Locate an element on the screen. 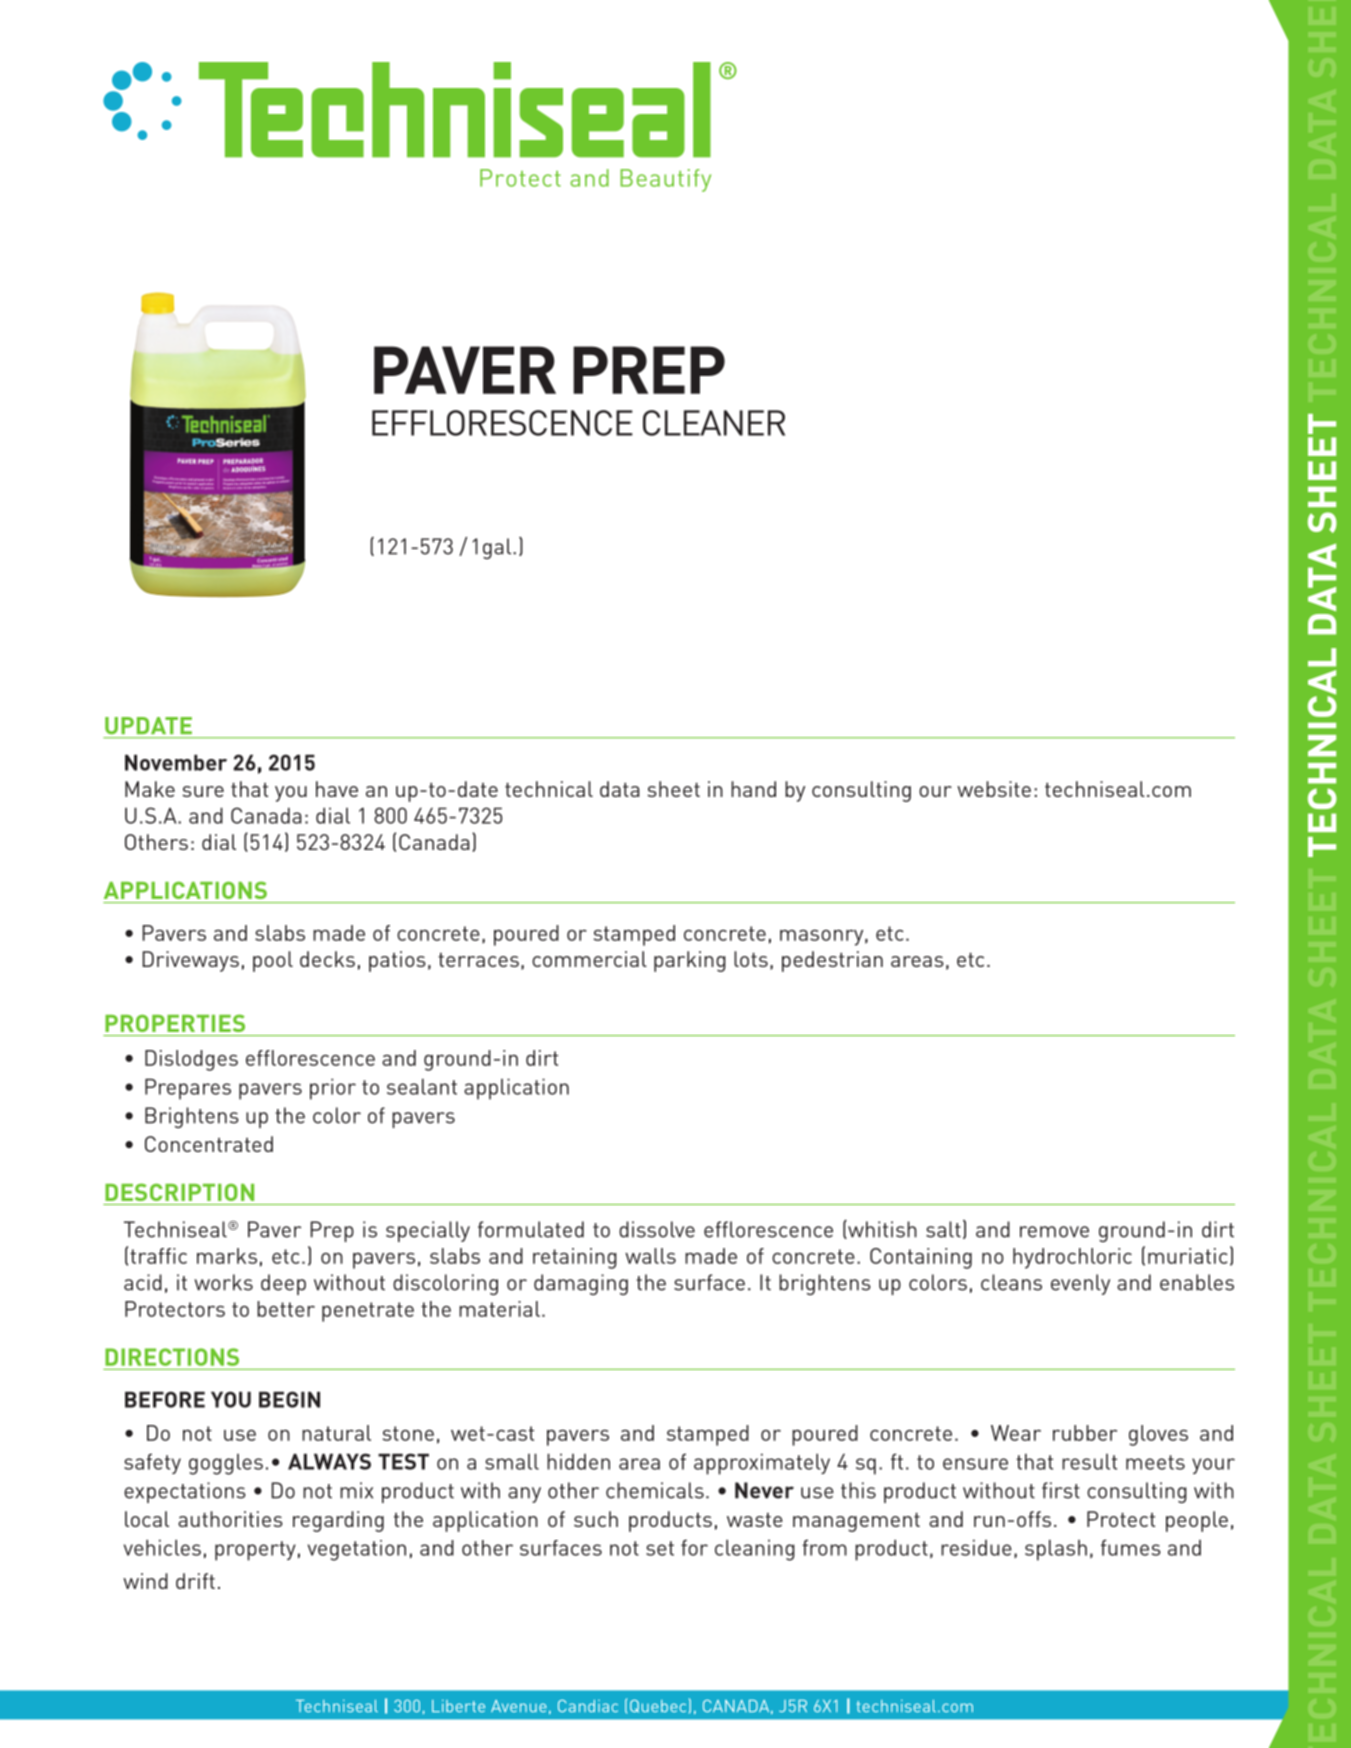 This screenshot has height=1748, width=1351. drift is located at coordinates (195, 1581).
